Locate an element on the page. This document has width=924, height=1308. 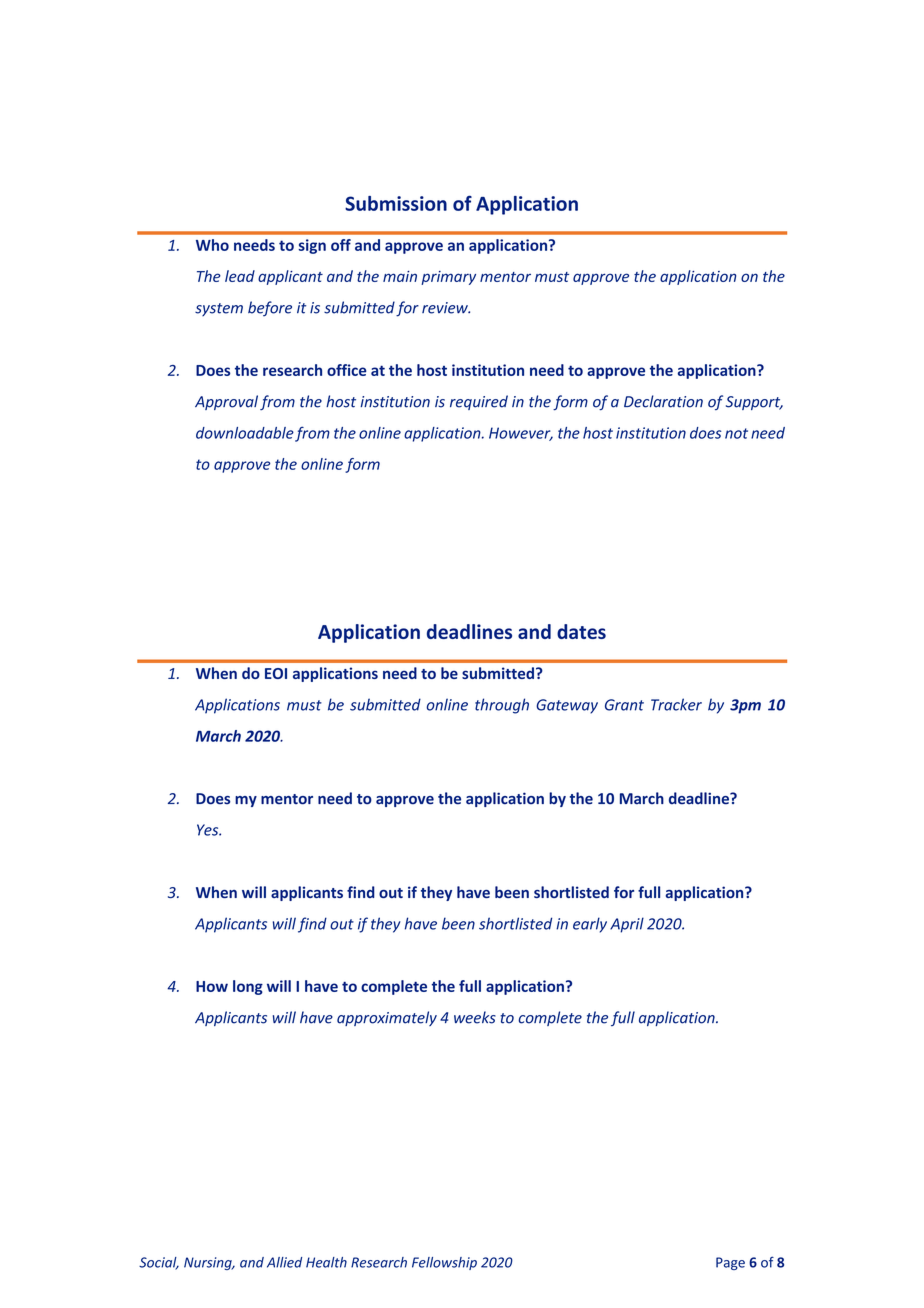
However is located at coordinates (521, 434).
